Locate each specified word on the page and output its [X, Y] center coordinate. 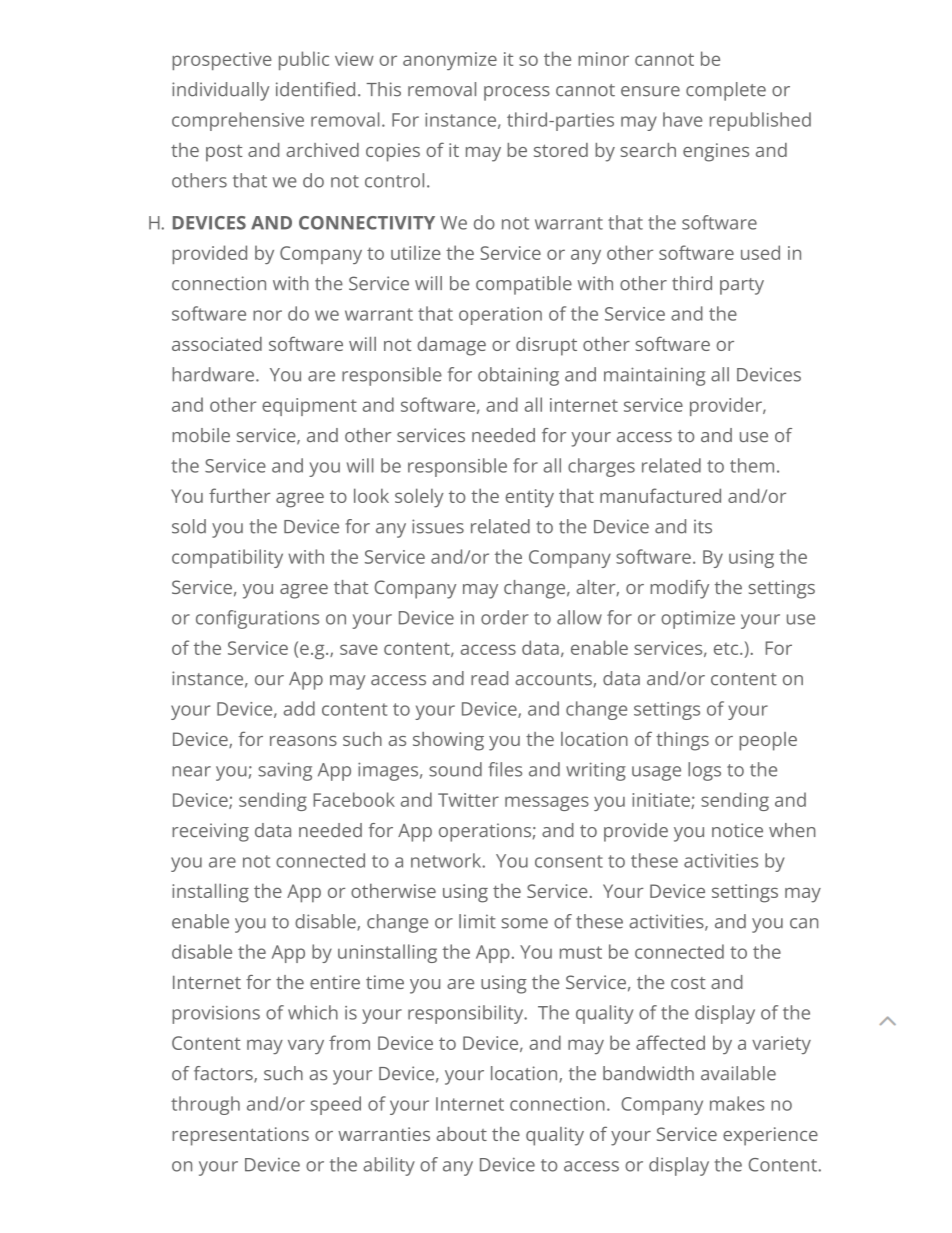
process [517, 93]
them [752, 465]
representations [240, 1136]
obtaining [518, 376]
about [461, 1134]
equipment [309, 407]
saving [285, 771]
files [505, 769]
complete [726, 91]
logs [704, 771]
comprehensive [238, 121]
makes [737, 1103]
